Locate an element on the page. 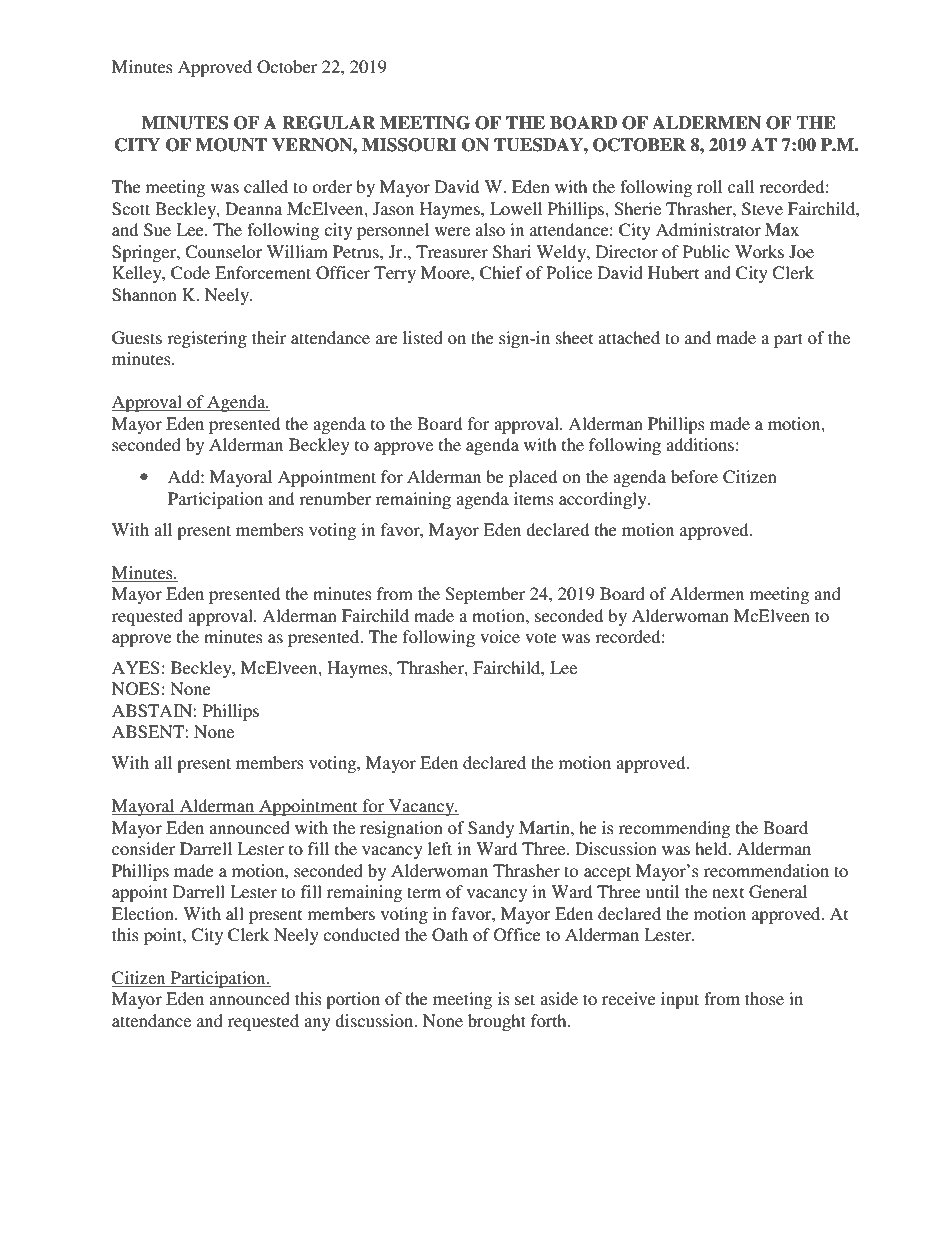 This document has height=1233, width=952. any is located at coordinates (317, 1024).
